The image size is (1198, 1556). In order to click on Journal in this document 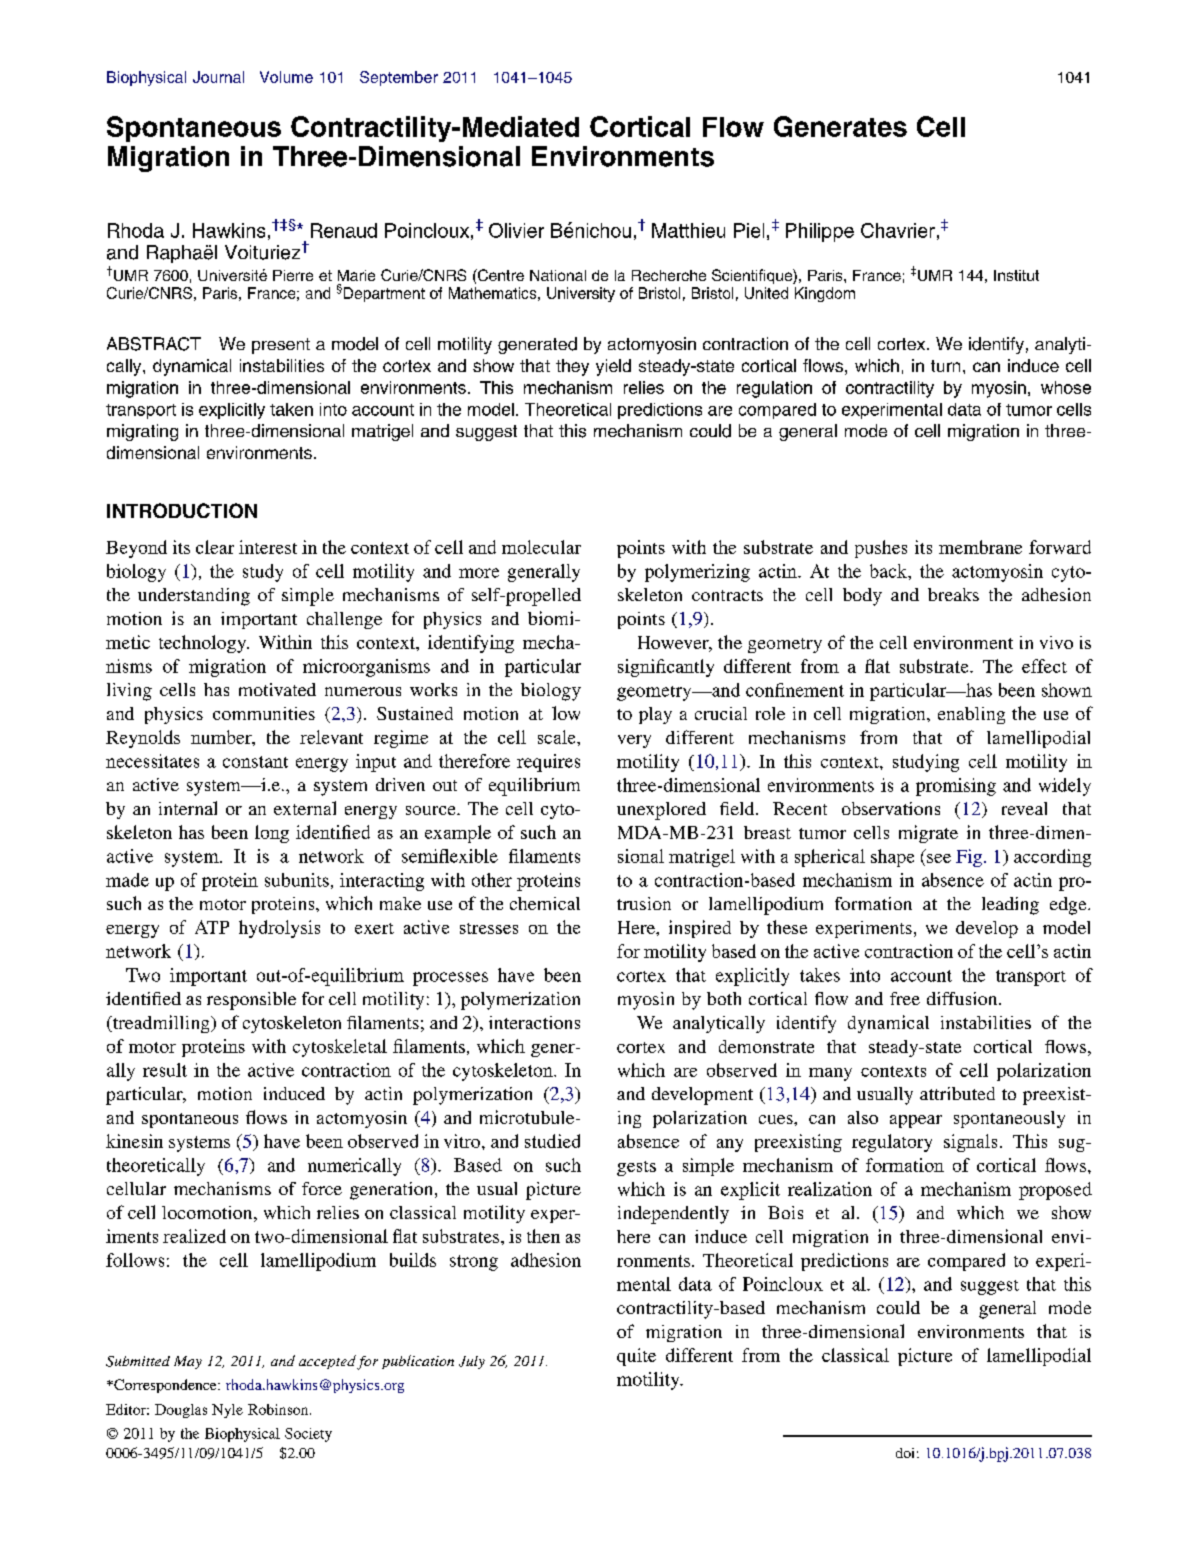, I will do `click(218, 77)`.
